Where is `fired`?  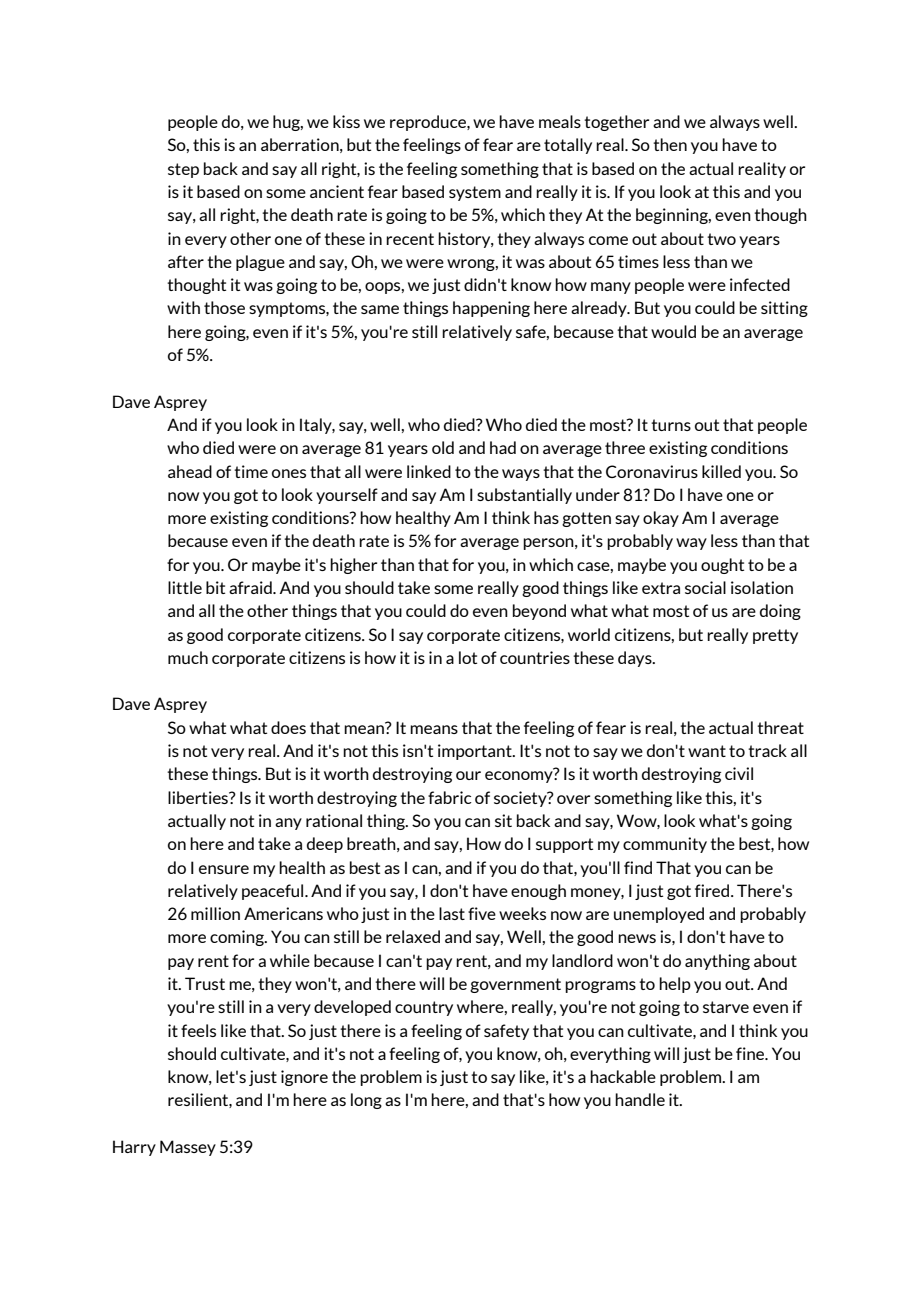 fired is located at coordinates (713, 890).
